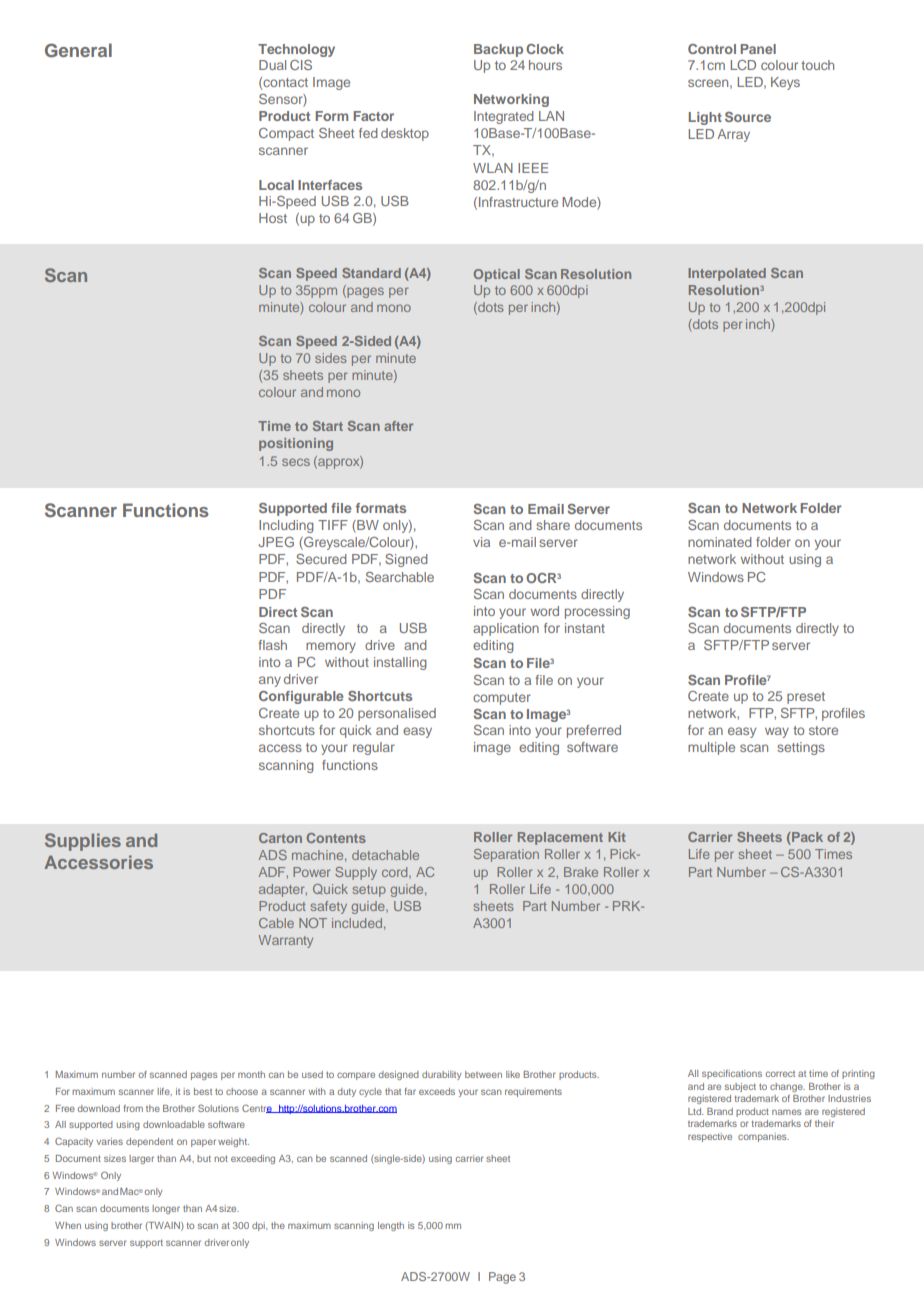 This image has width=924, height=1308. I want to click on Backup, so click(498, 50).
